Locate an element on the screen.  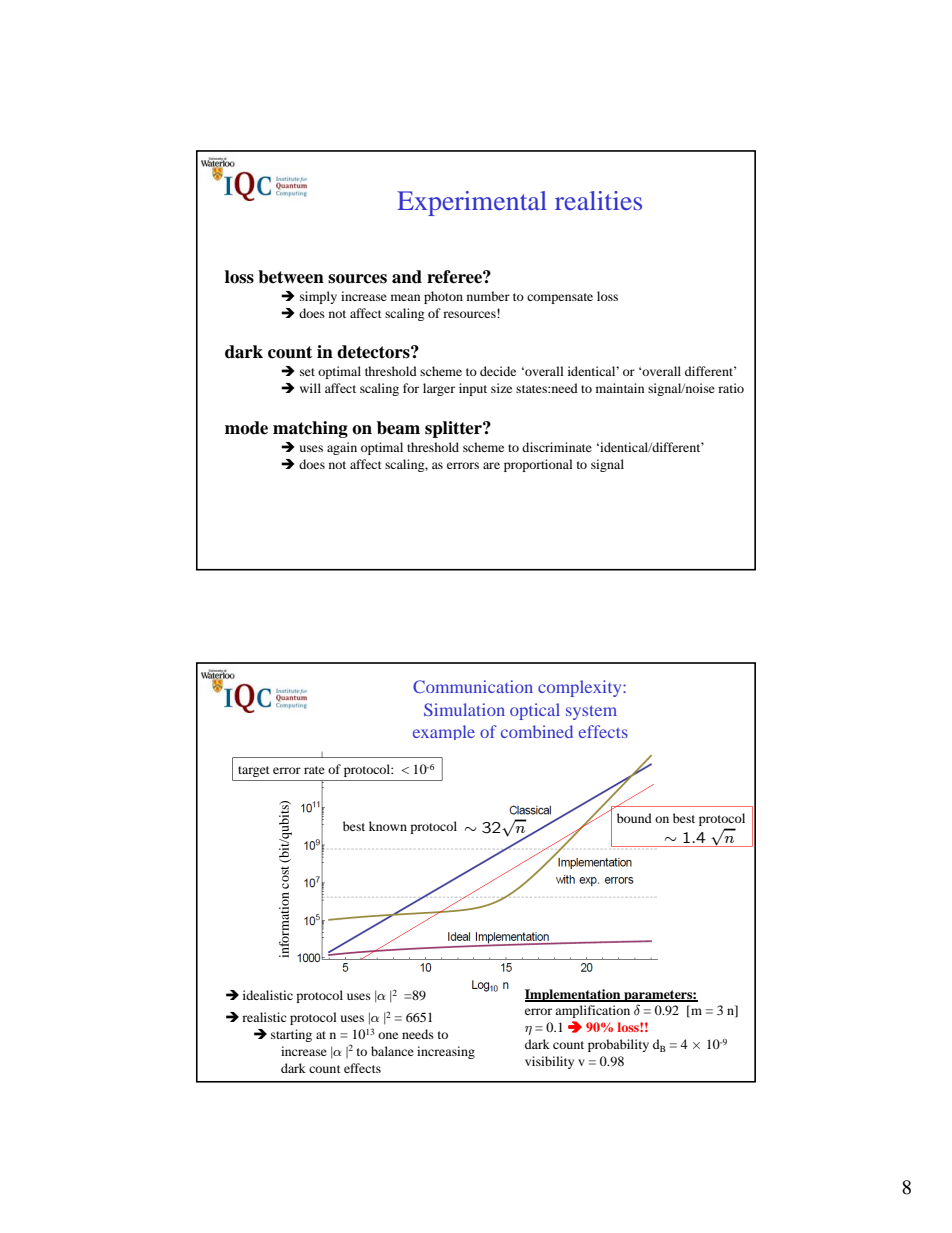
rate is located at coordinates (314, 770).
